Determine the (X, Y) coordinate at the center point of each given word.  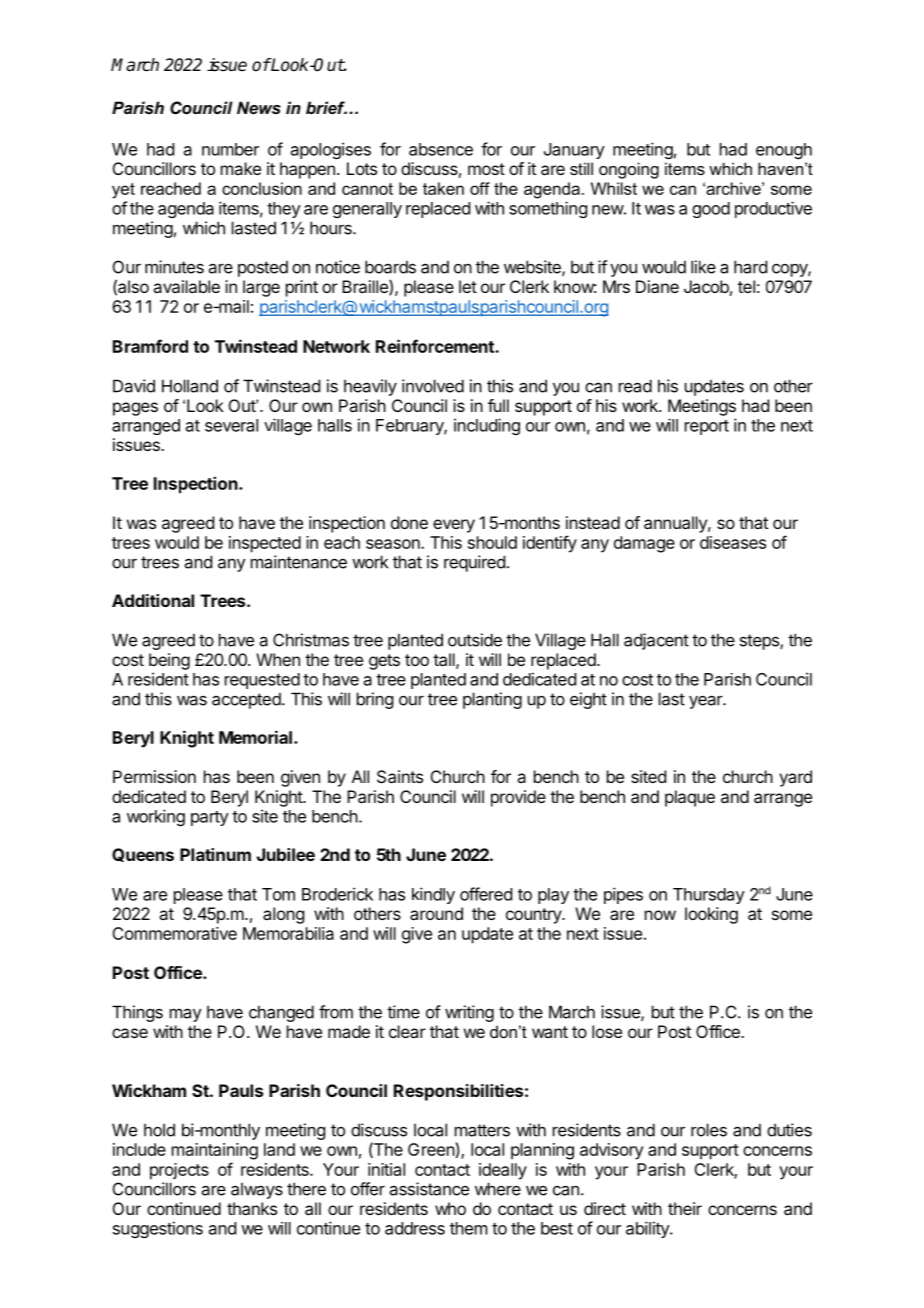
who (450, 1208)
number (230, 149)
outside (475, 640)
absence (441, 149)
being (169, 661)
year (706, 702)
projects (179, 1171)
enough (784, 151)
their (685, 1208)
